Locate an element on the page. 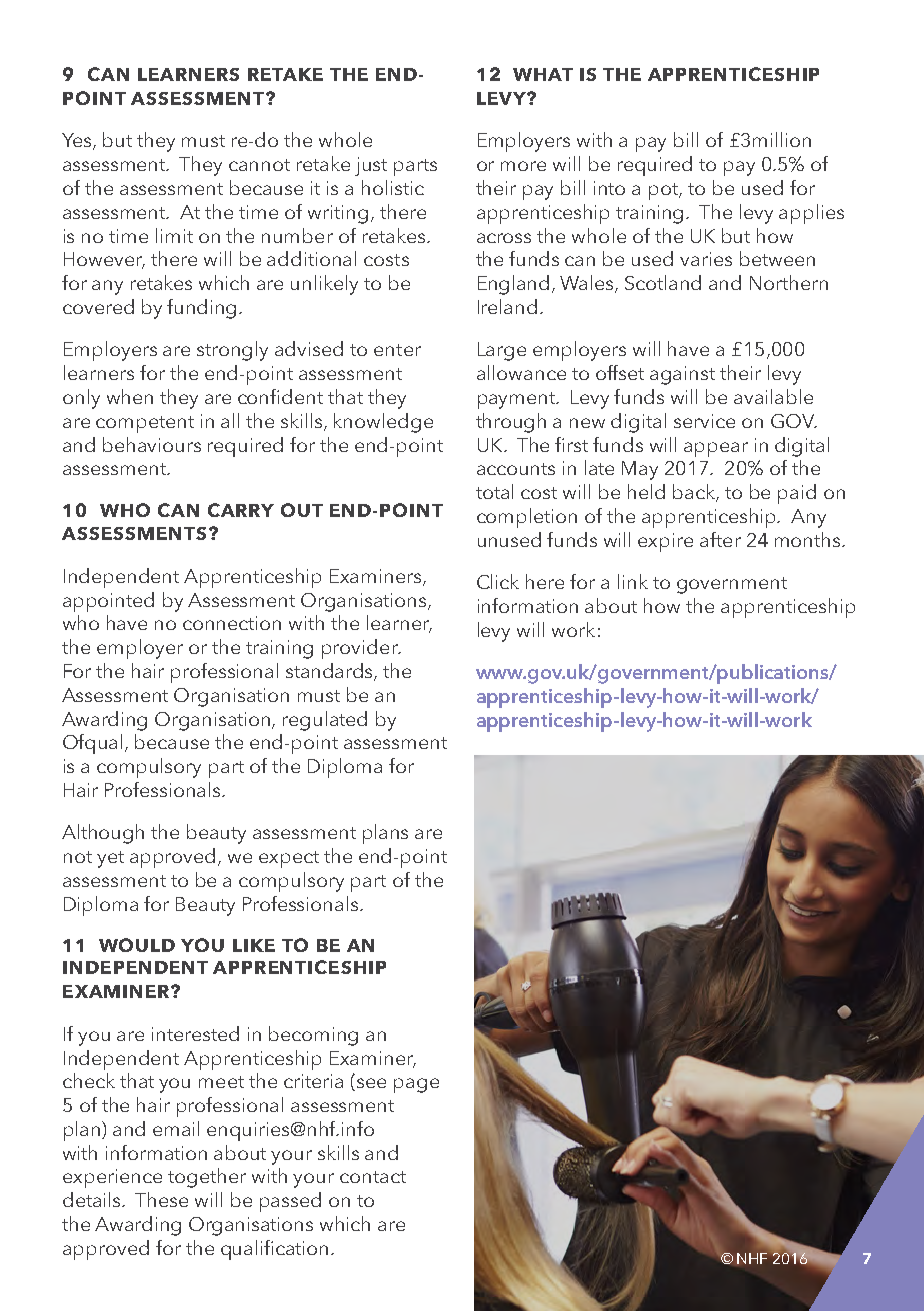 Image resolution: width=924 pixels, height=1311 pixels. These is located at coordinates (161, 1199).
